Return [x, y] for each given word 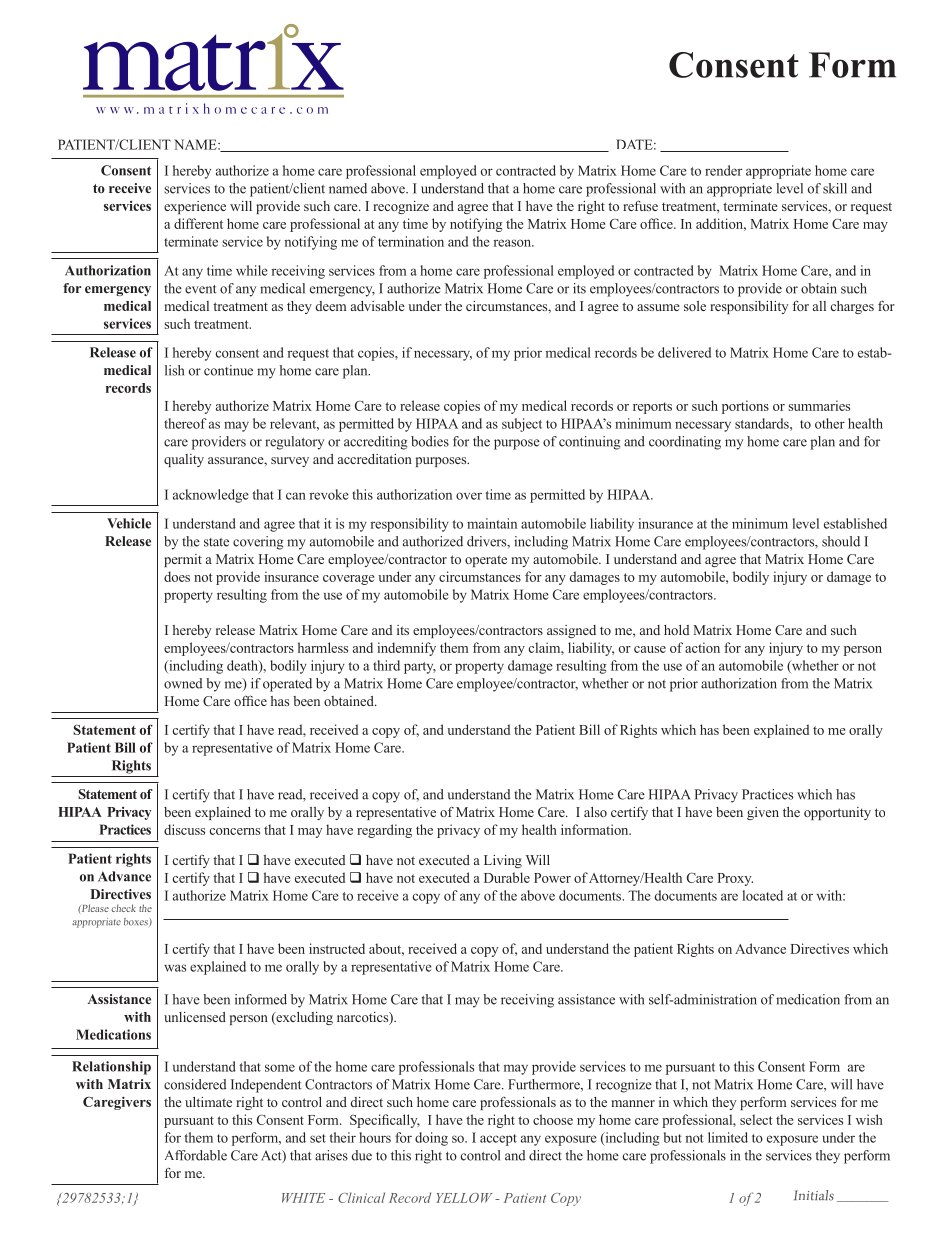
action [702, 647]
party [420, 668]
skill [835, 188]
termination [411, 241]
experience [195, 207]
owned [183, 683]
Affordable [196, 1155]
